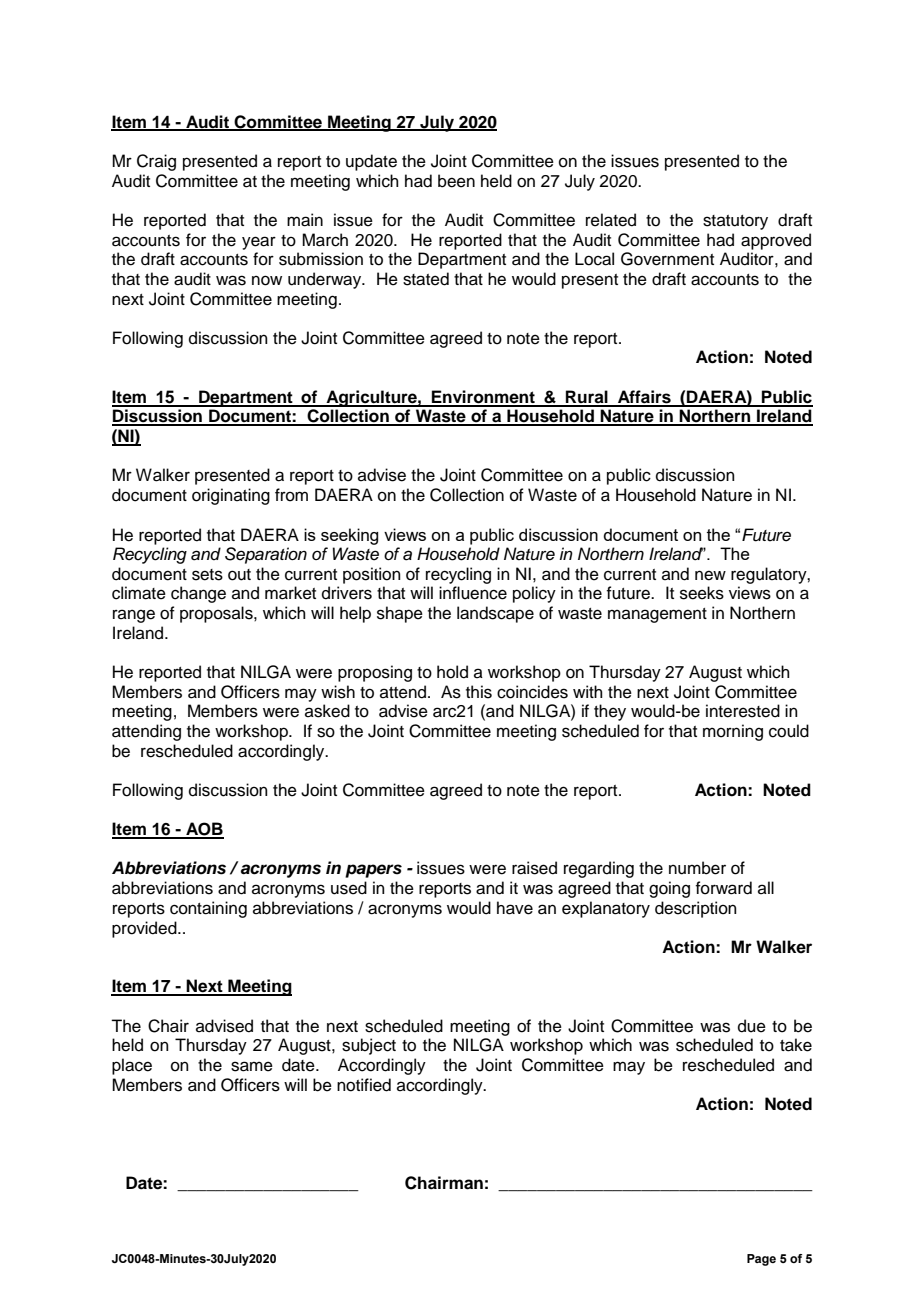 This document has width=924, height=1308. I want to click on notified, so click(364, 1085).
